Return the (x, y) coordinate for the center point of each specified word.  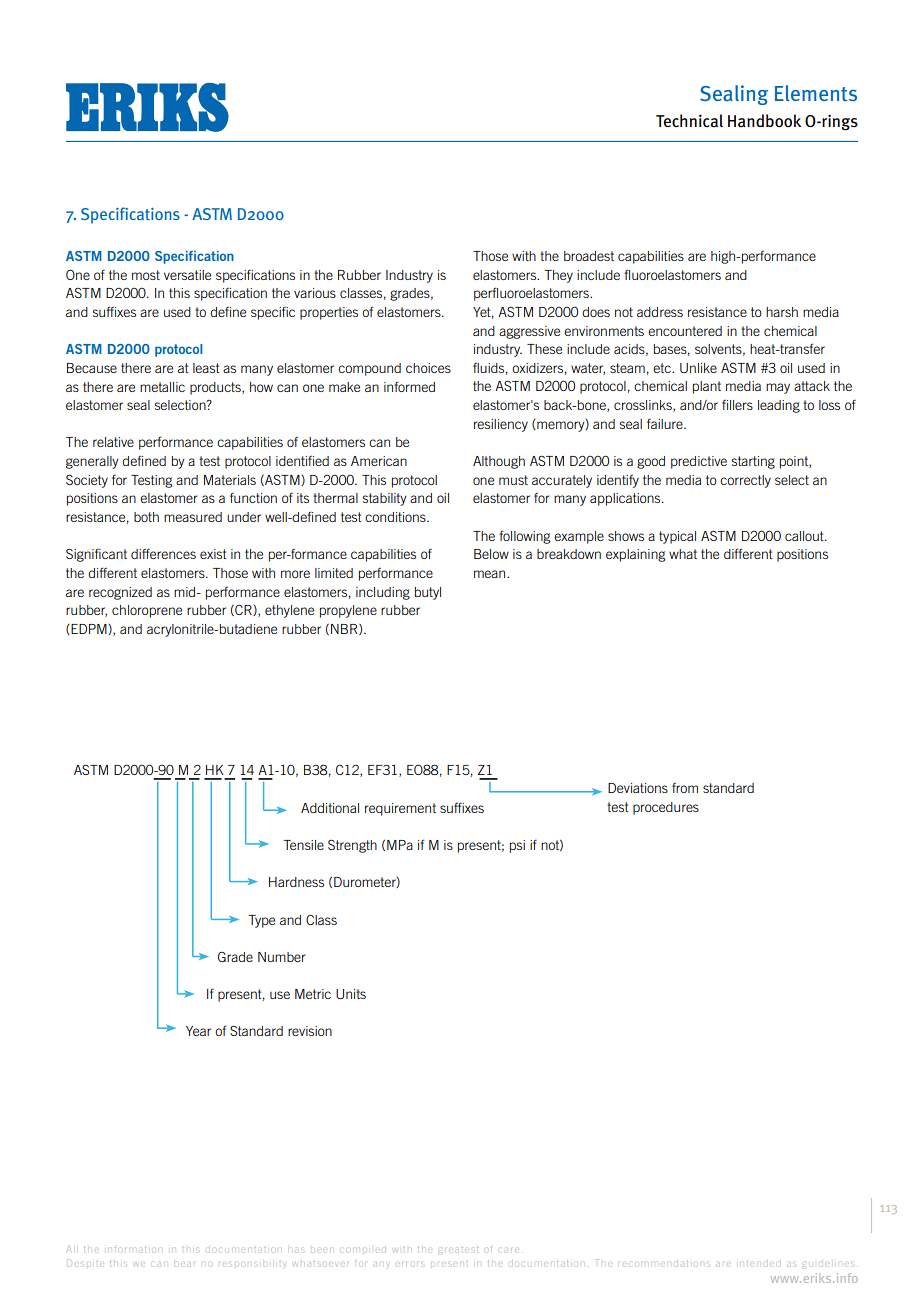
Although (499, 462)
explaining (635, 555)
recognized (120, 593)
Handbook (764, 121)
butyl (428, 593)
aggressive (529, 332)
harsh (782, 312)
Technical (689, 121)
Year (198, 1031)
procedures (666, 808)
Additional (330, 808)
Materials (230, 480)
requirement (400, 809)
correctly (745, 481)
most (146, 275)
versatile (187, 275)
